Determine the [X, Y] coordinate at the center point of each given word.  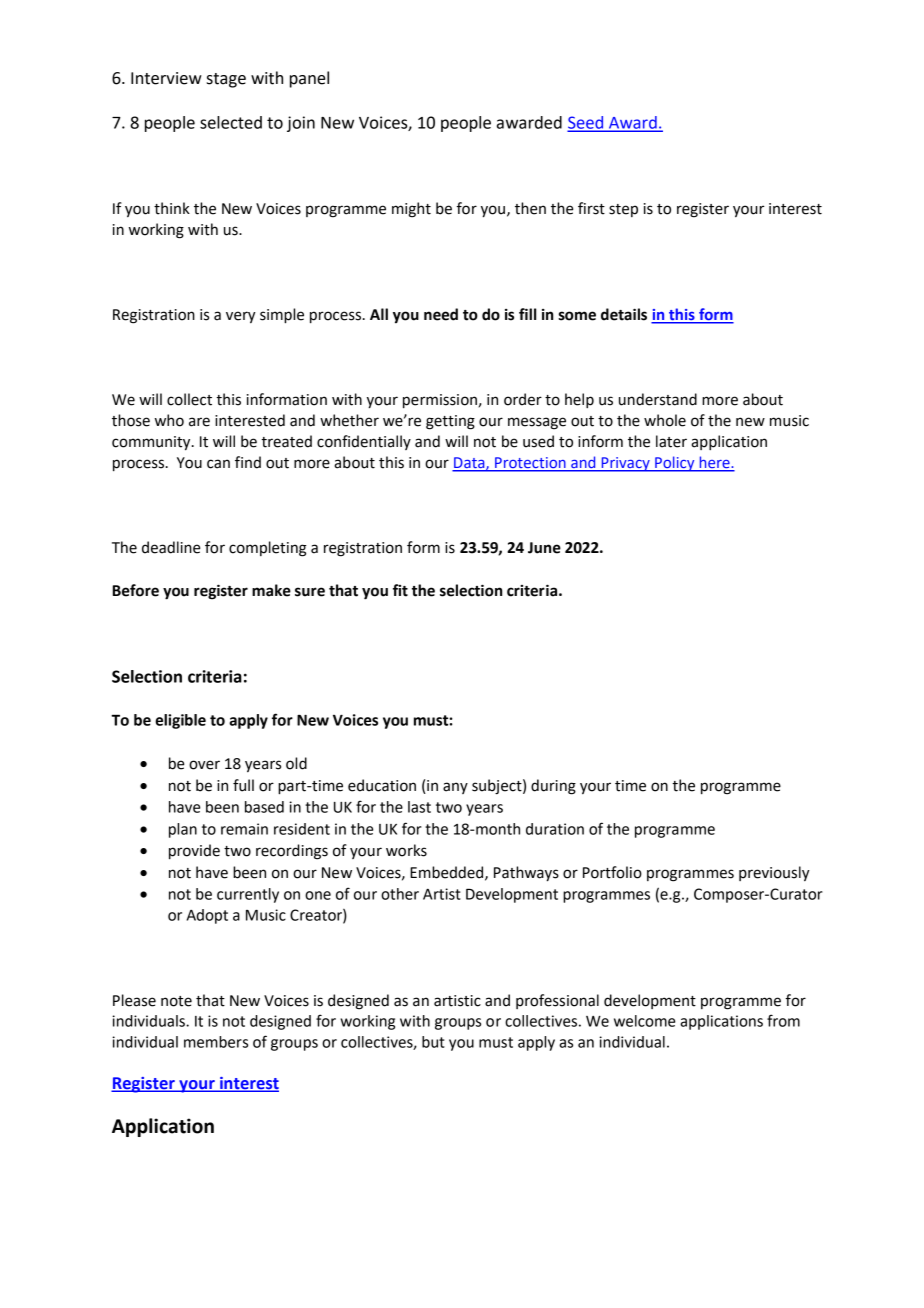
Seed [587, 123]
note [176, 1001]
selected [231, 122]
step [623, 210]
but [433, 1042]
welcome [644, 1021]
